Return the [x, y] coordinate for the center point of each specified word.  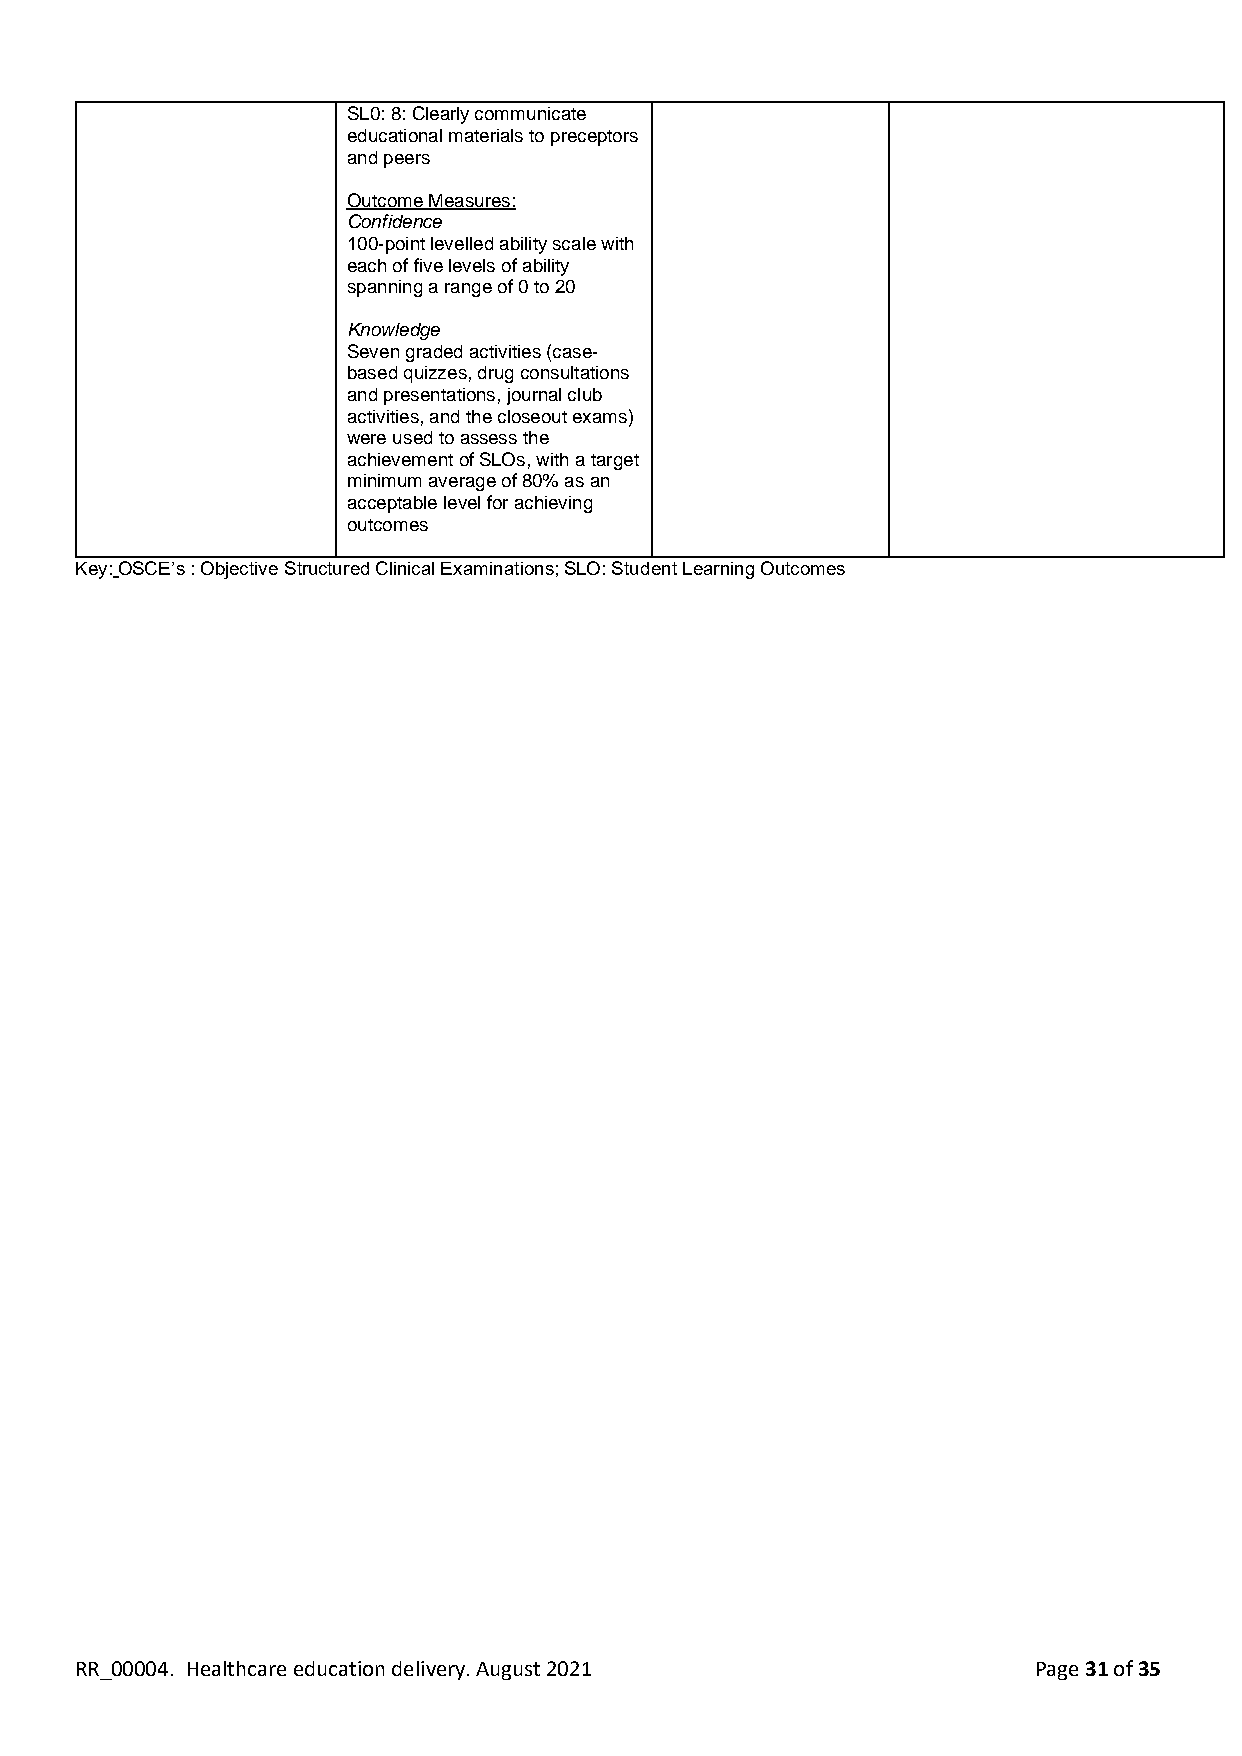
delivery [430, 1670]
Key [91, 570]
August [508, 1671]
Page [1057, 1671]
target [615, 462]
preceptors [594, 138]
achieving [553, 504]
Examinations [497, 568]
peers [407, 161]
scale [574, 243]
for [497, 502]
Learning [718, 570]
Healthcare [237, 1668]
